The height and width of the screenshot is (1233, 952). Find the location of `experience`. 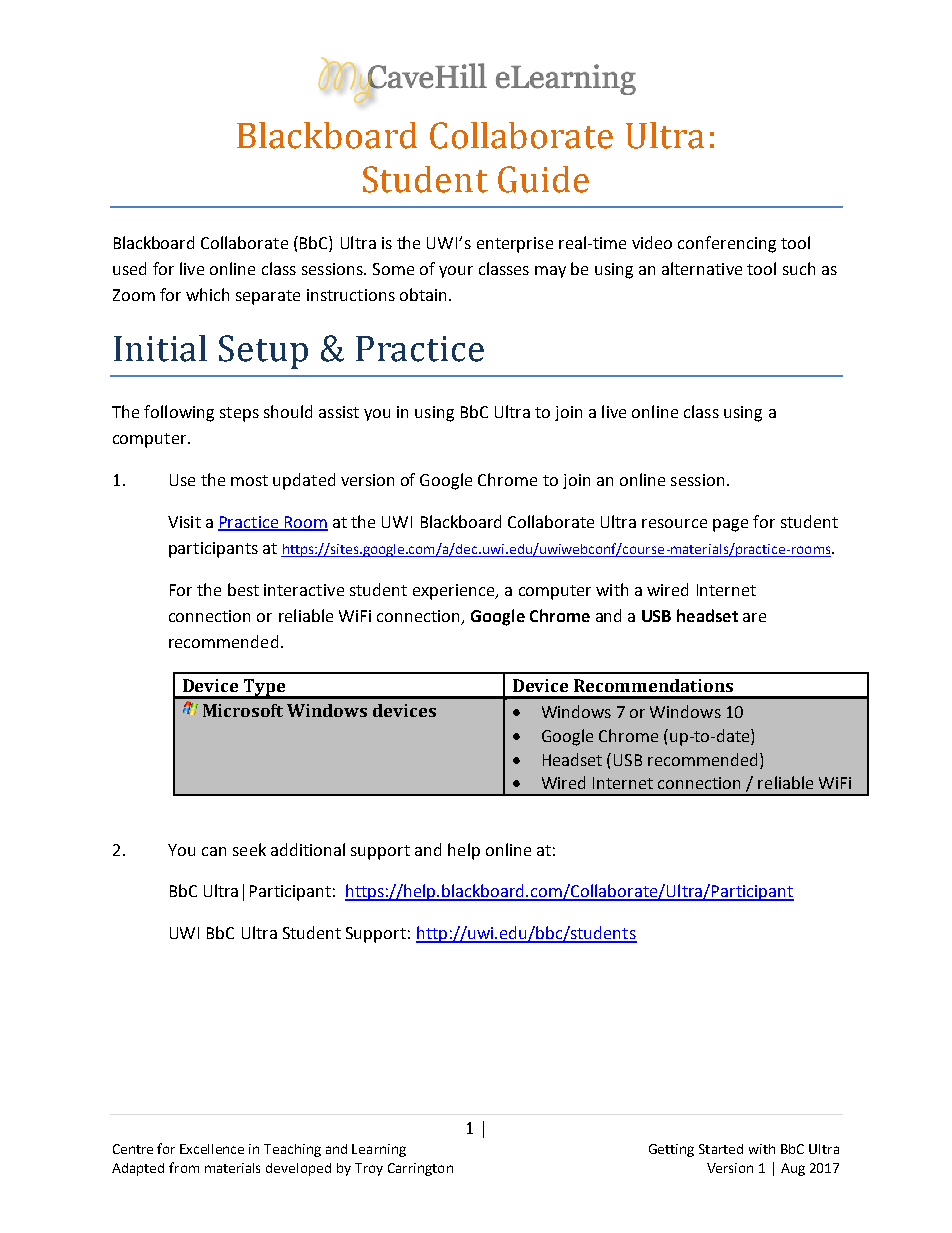

experience is located at coordinates (455, 592).
